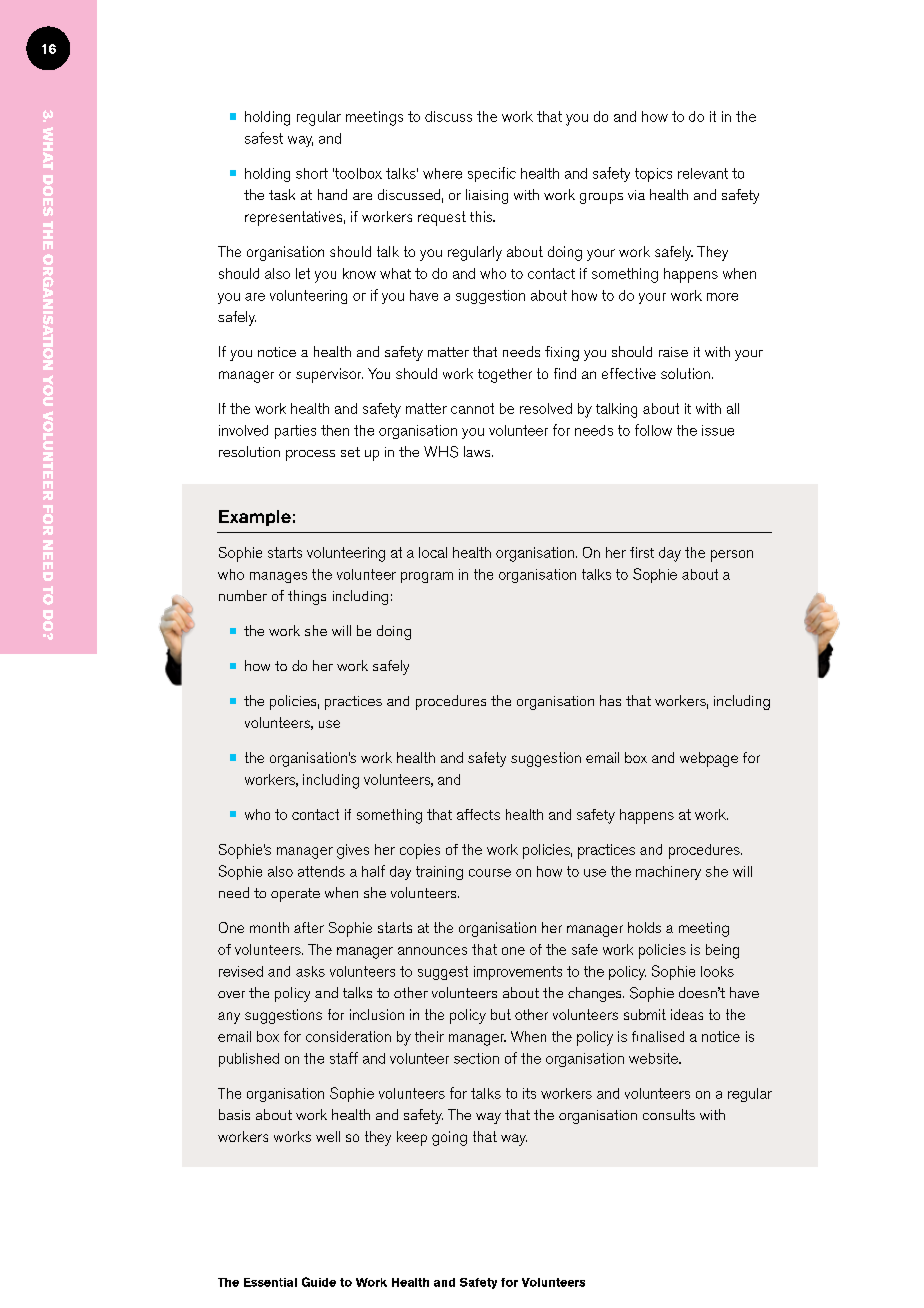 This image has height=1308, width=924. What do you see at coordinates (310, 971) in the image?
I see `asks` at bounding box center [310, 971].
